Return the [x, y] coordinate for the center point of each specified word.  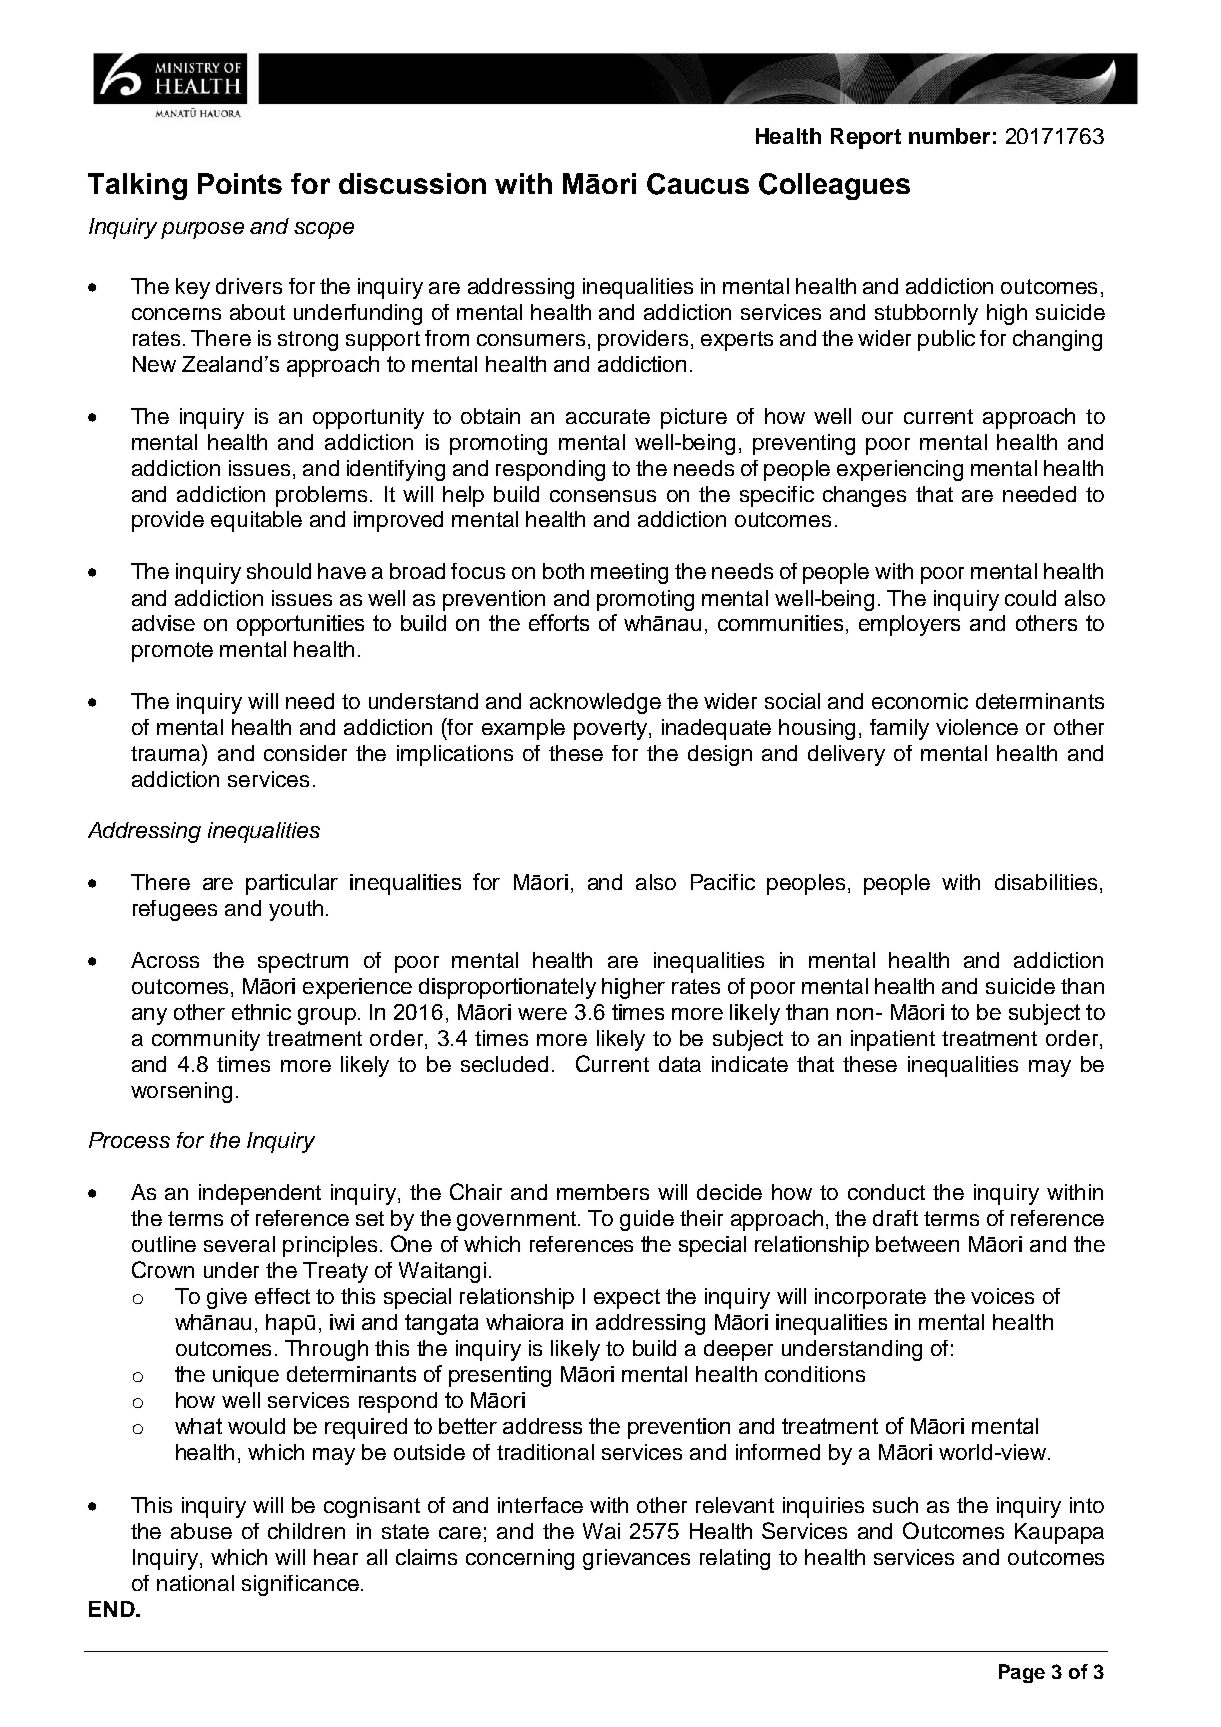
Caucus [698, 184]
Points [240, 183]
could [1030, 598]
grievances [636, 1559]
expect [627, 1299]
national [195, 1583]
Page [1022, 1673]
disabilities [1046, 882]
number [949, 136]
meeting [629, 573]
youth [296, 910]
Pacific [723, 882]
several [239, 1244]
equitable [256, 521]
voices [1002, 1296]
